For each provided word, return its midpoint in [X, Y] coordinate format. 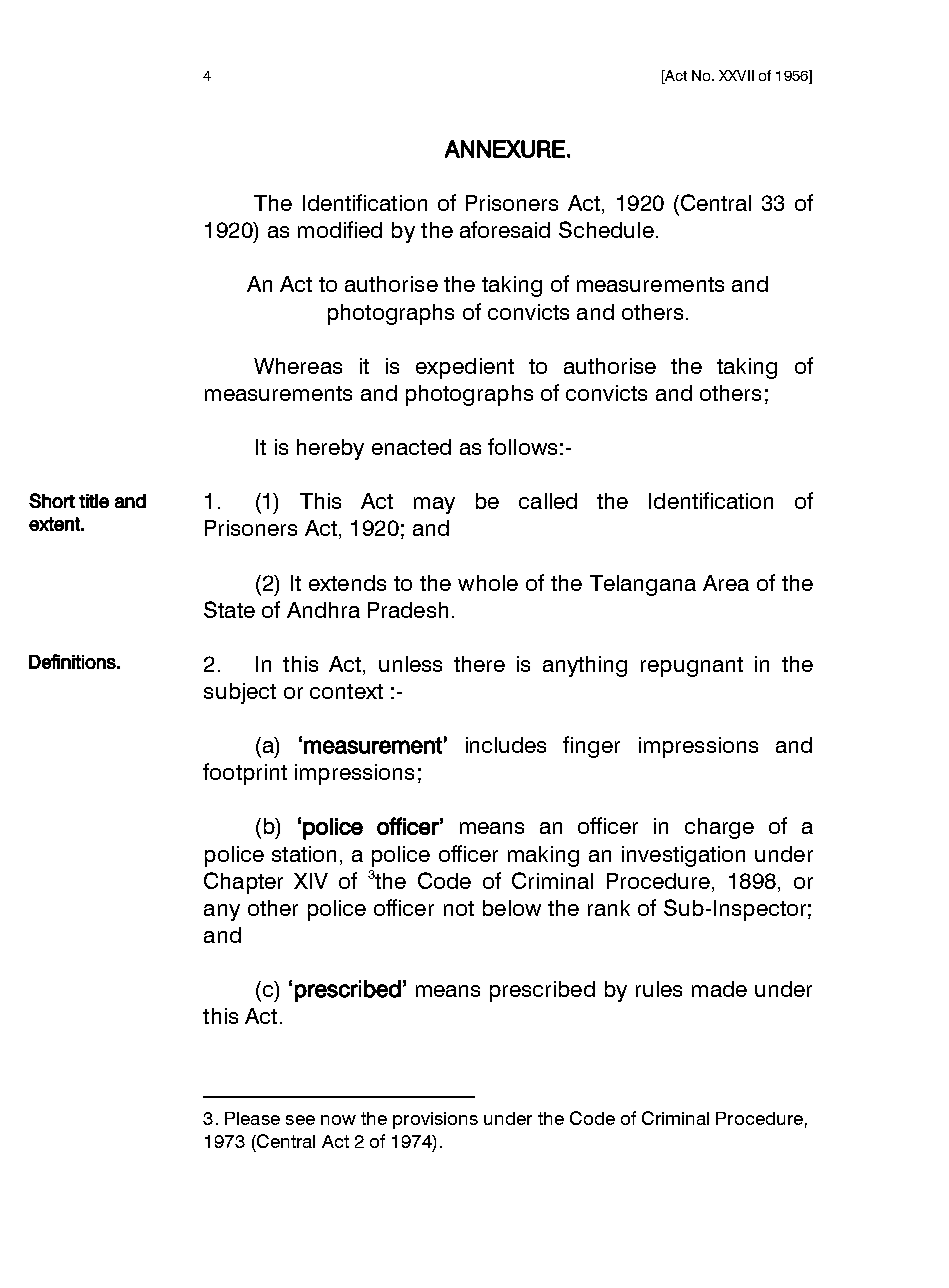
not [459, 908]
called [548, 501]
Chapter [243, 883]
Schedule [606, 229]
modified [340, 229]
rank [609, 908]
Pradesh [408, 610]
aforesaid [505, 229]
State [229, 609]
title [94, 501]
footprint [245, 774]
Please [252, 1118]
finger [591, 747]
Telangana [643, 585]
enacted [411, 447]
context [346, 691]
